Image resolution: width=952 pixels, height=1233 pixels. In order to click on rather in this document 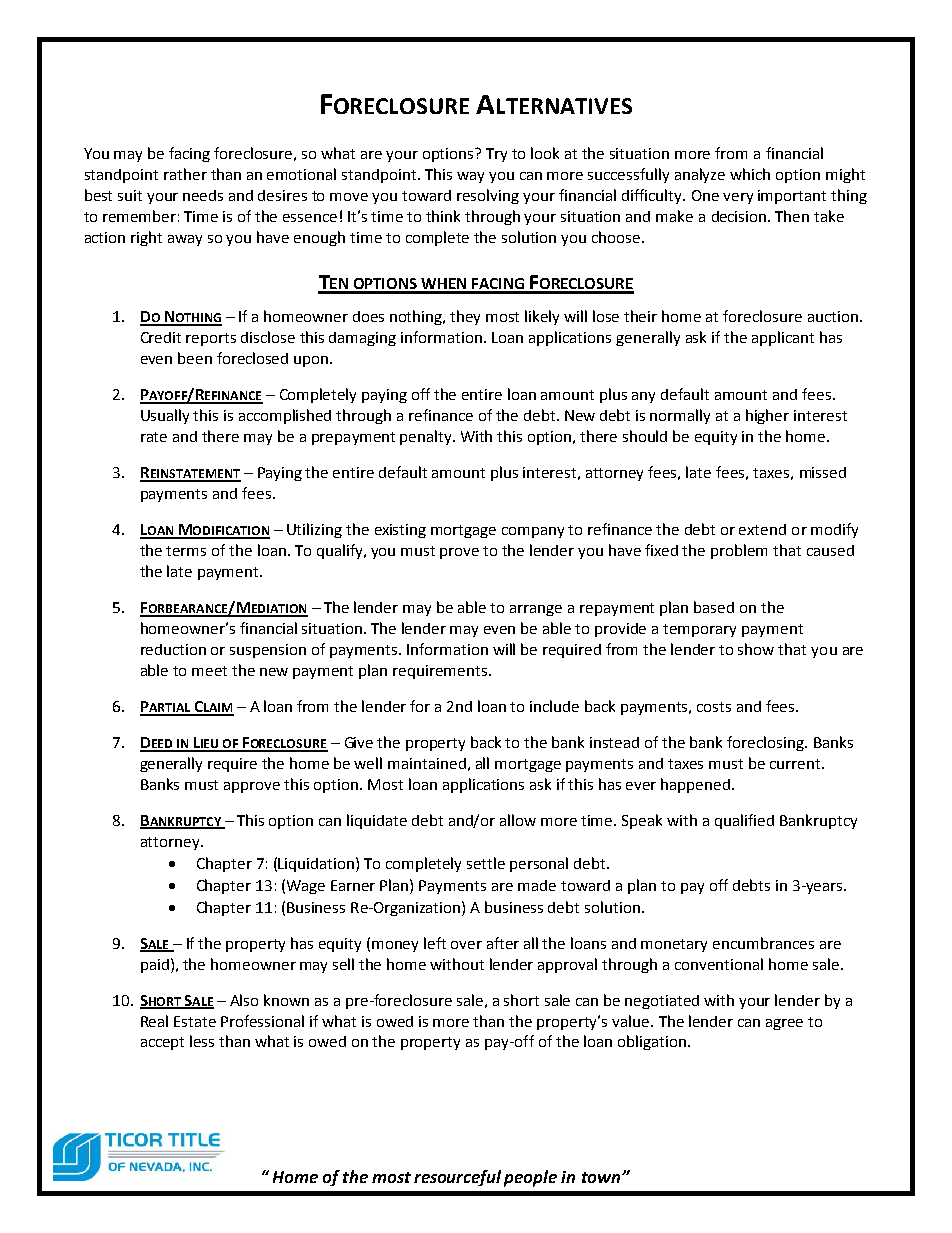, I will do `click(185, 174)`.
